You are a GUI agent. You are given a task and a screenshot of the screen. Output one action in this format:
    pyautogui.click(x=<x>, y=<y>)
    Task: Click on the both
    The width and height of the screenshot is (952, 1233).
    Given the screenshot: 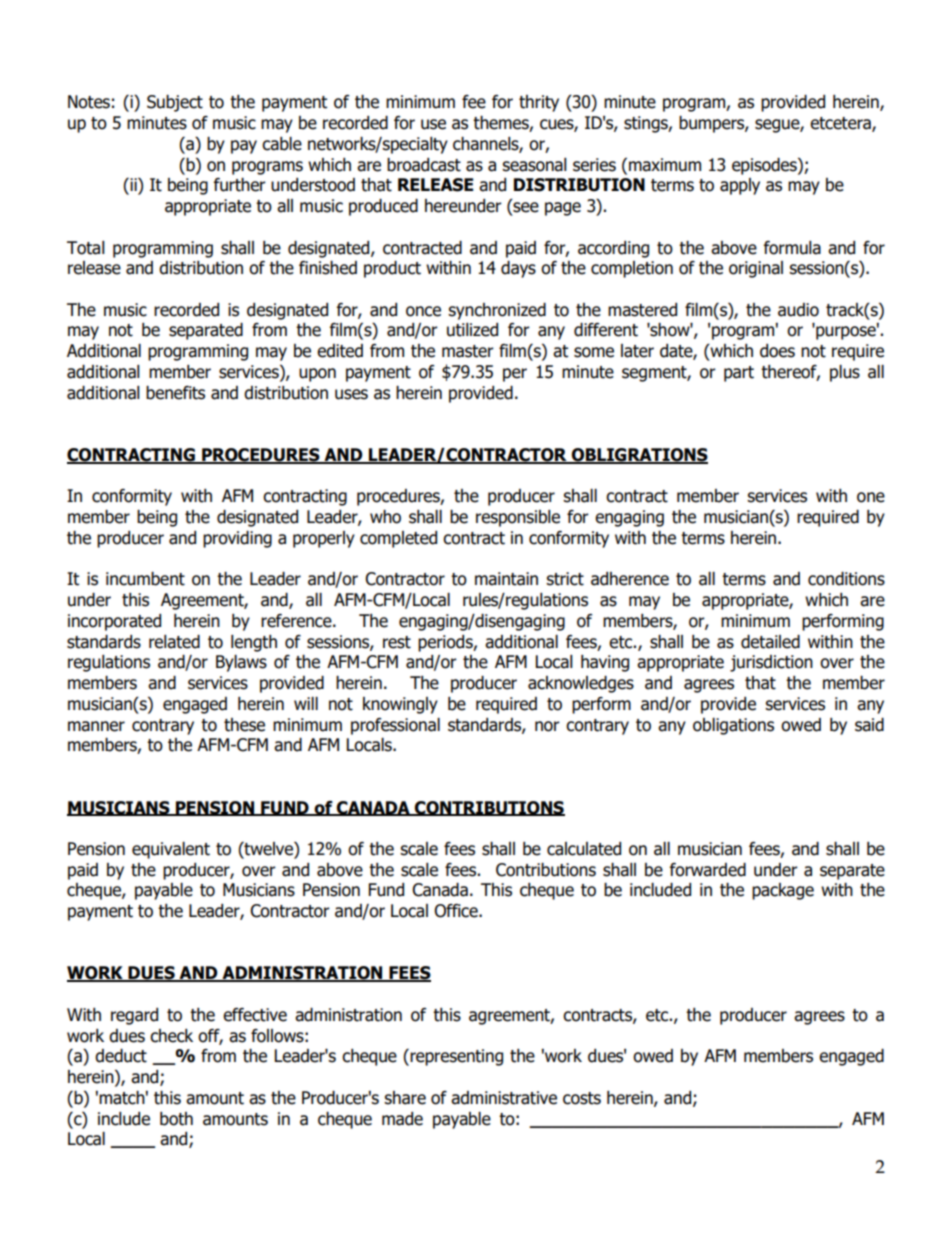 What is the action you would take?
    pyautogui.click(x=176, y=1119)
